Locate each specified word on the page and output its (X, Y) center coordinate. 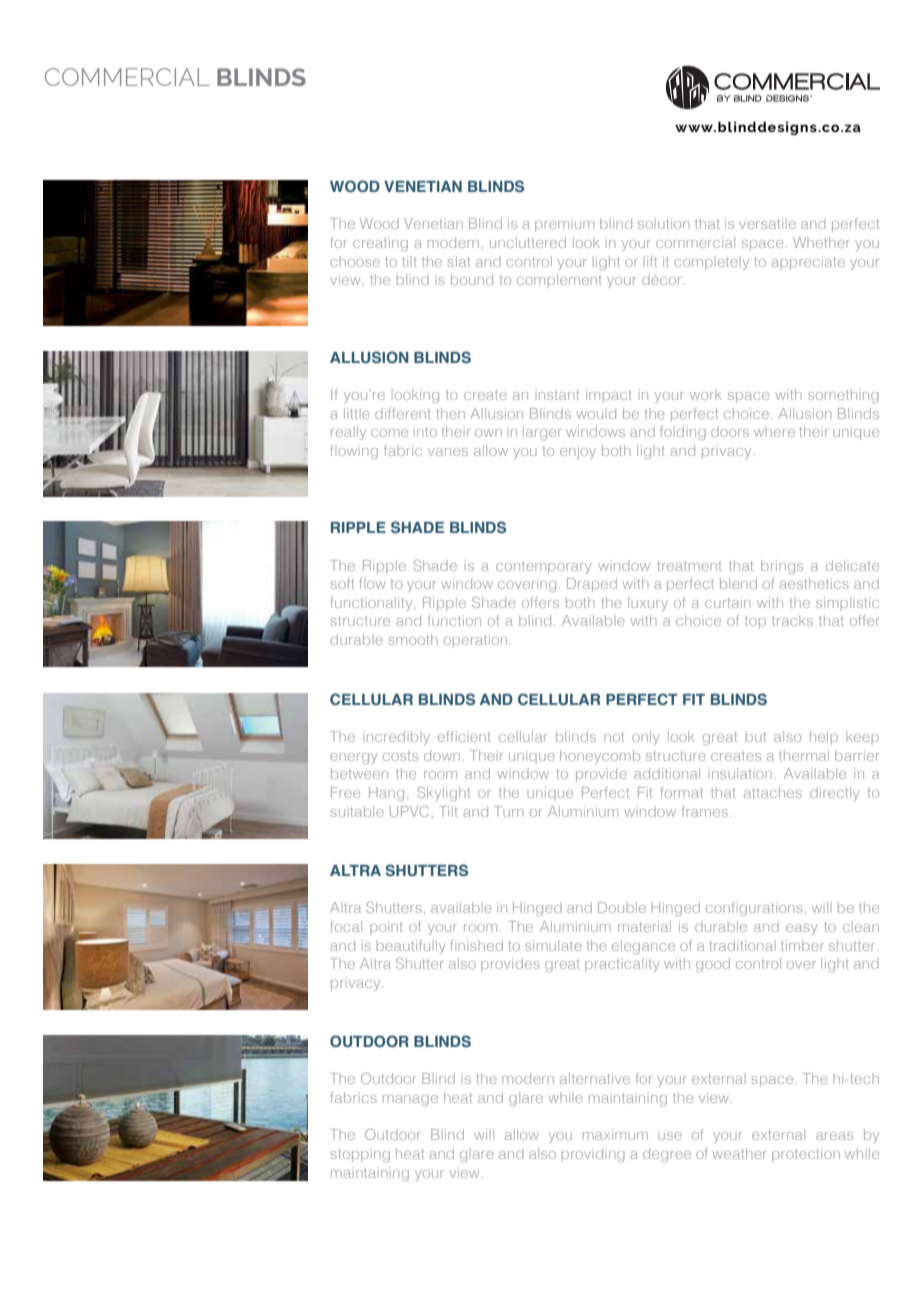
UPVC (409, 811)
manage (410, 1100)
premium (564, 225)
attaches (773, 792)
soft (342, 583)
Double (622, 907)
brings (782, 567)
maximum (615, 1134)
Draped (592, 585)
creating (380, 244)
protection (806, 1155)
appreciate (808, 263)
